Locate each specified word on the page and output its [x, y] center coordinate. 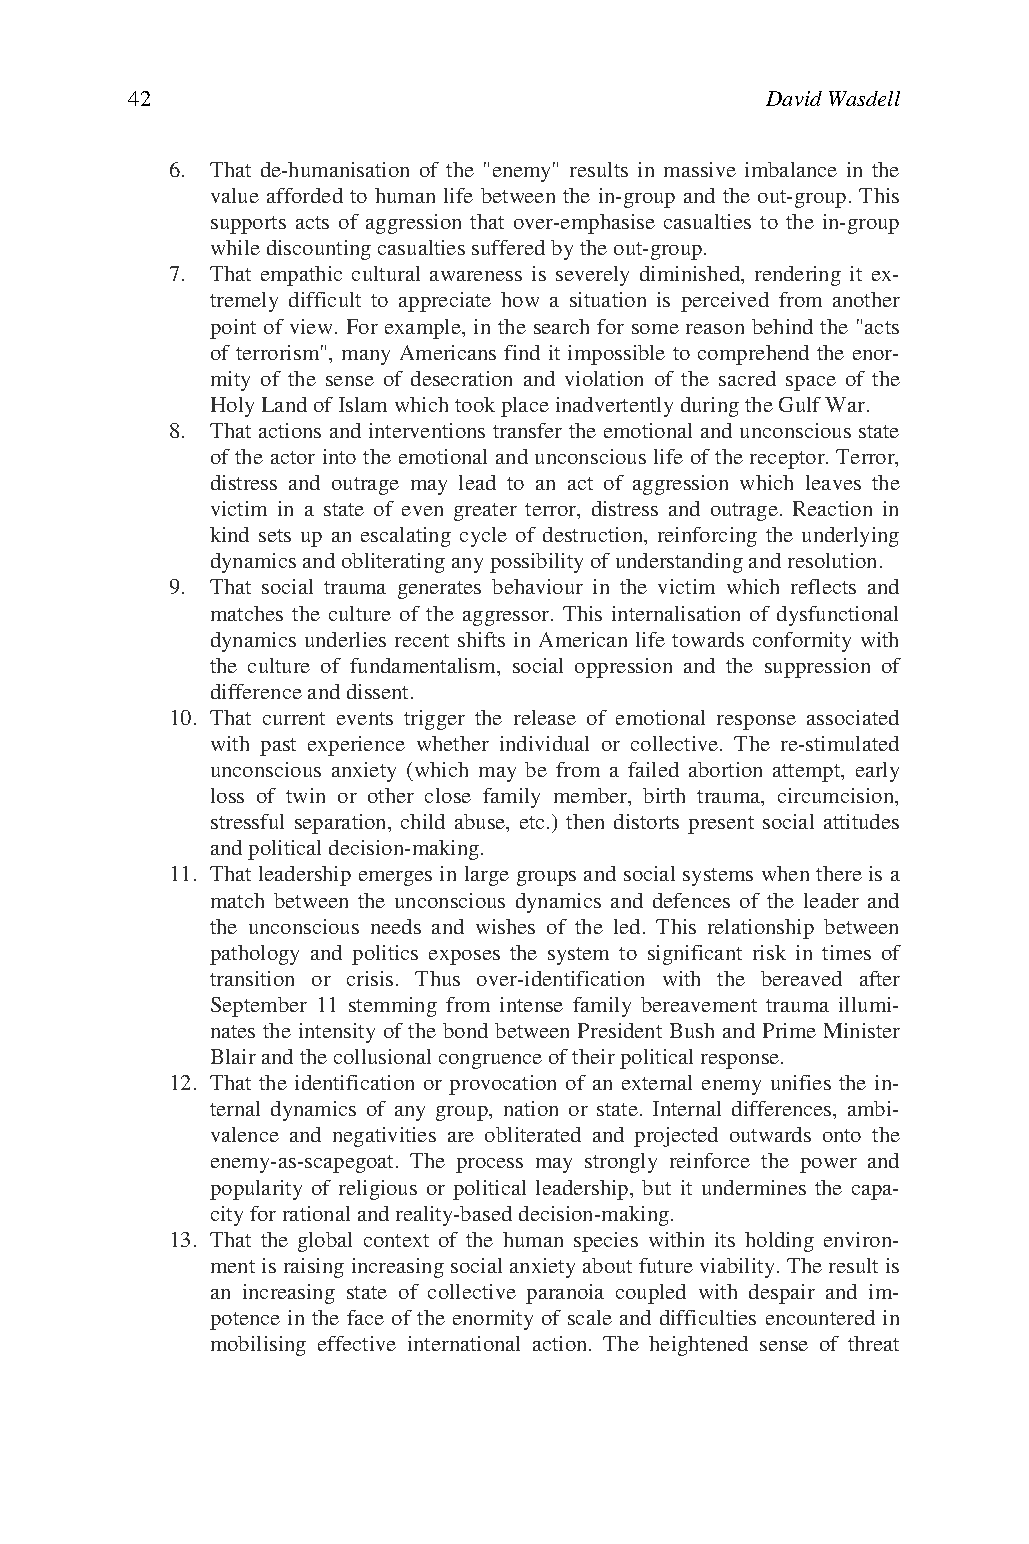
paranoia [565, 1294]
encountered [820, 1317]
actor [293, 457]
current [294, 718]
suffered [508, 247]
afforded [305, 195]
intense [531, 1004]
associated [853, 717]
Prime [789, 1030]
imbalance [791, 169]
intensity [337, 1033]
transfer [527, 430]
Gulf [800, 404]
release [545, 717]
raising [314, 1268]
